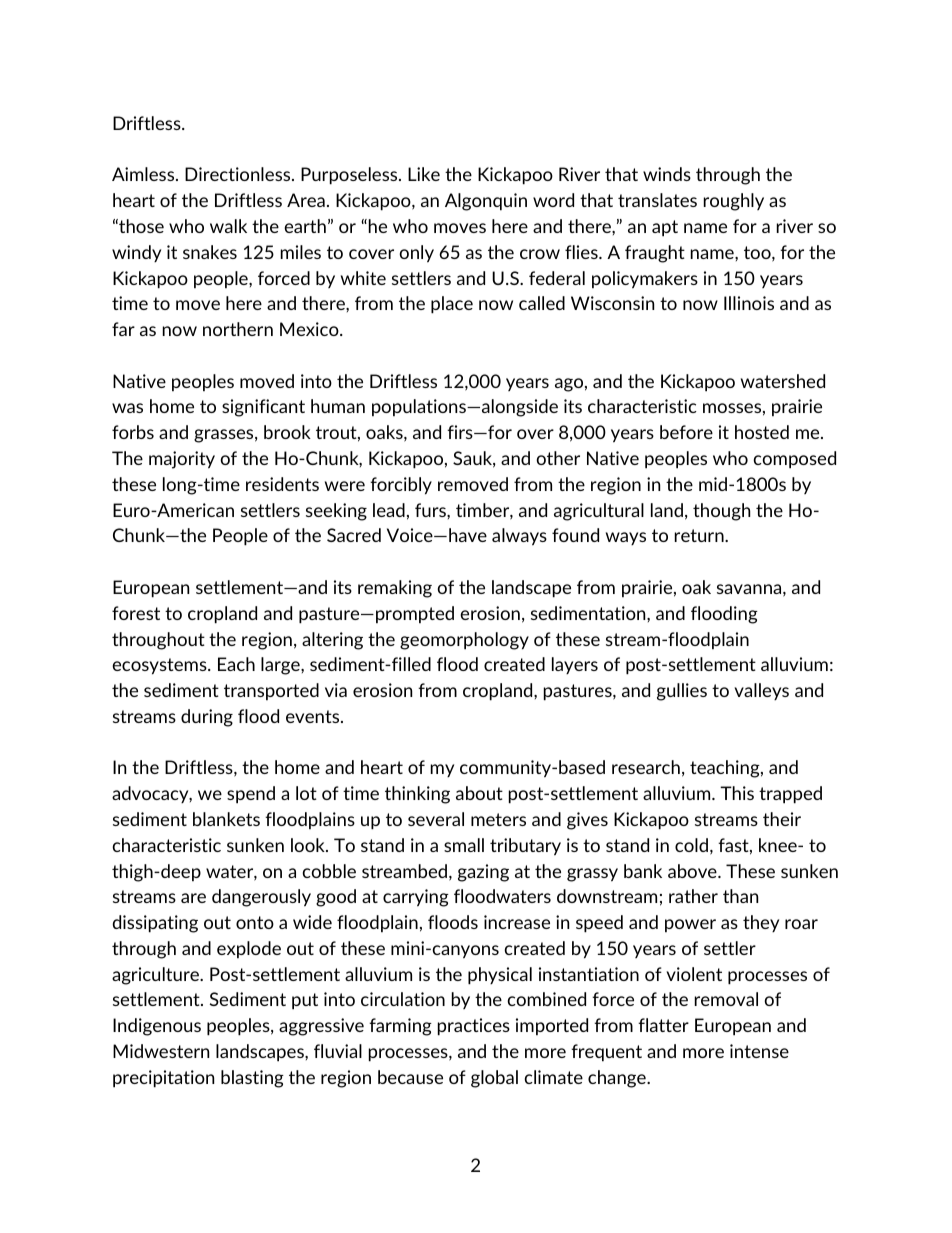 The width and height of the image is (952, 1233). I want to click on roughly, so click(734, 202).
